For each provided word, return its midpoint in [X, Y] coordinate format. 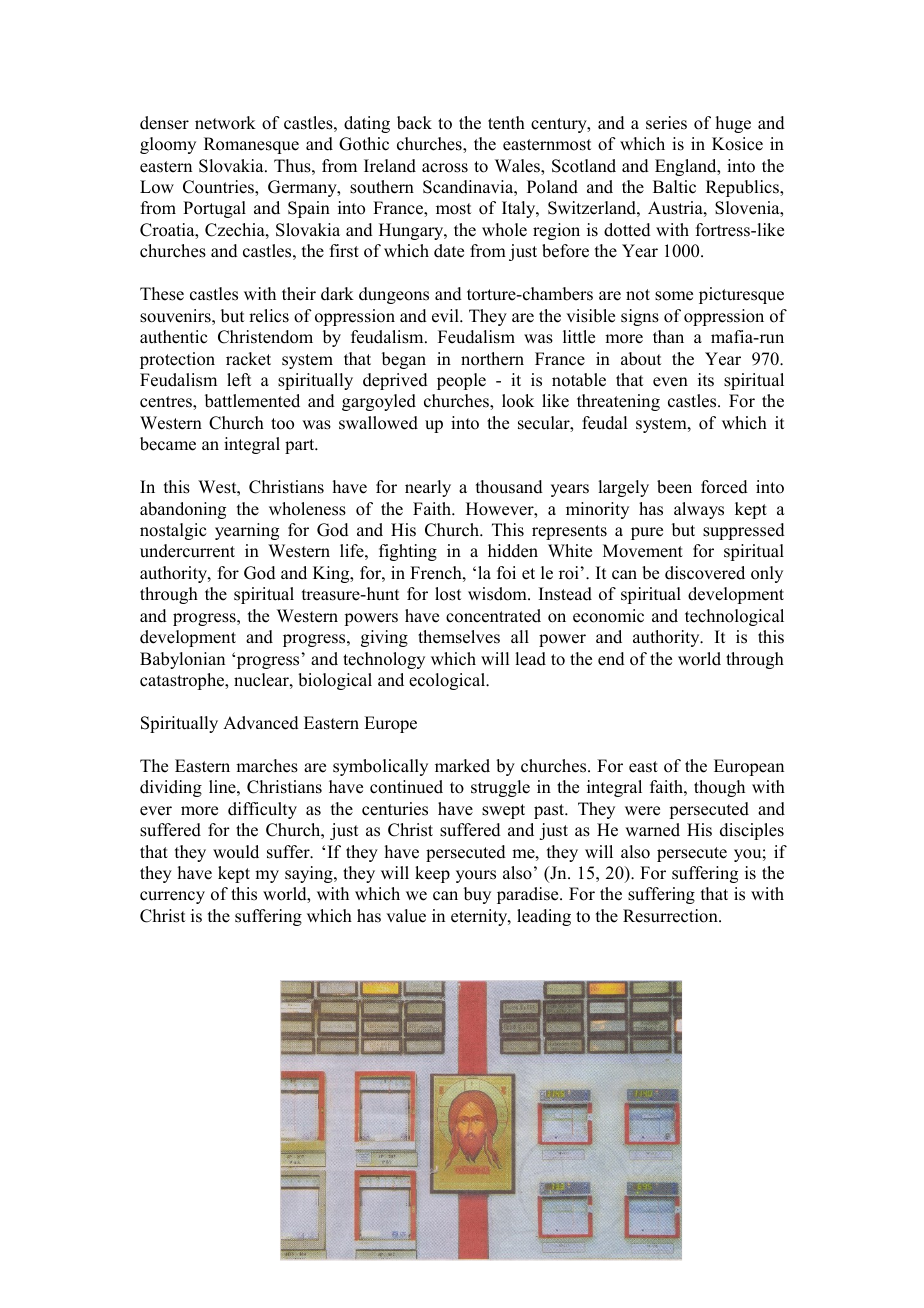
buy [477, 895]
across [445, 168]
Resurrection [671, 916]
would [236, 852]
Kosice [737, 144]
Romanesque [251, 145]
